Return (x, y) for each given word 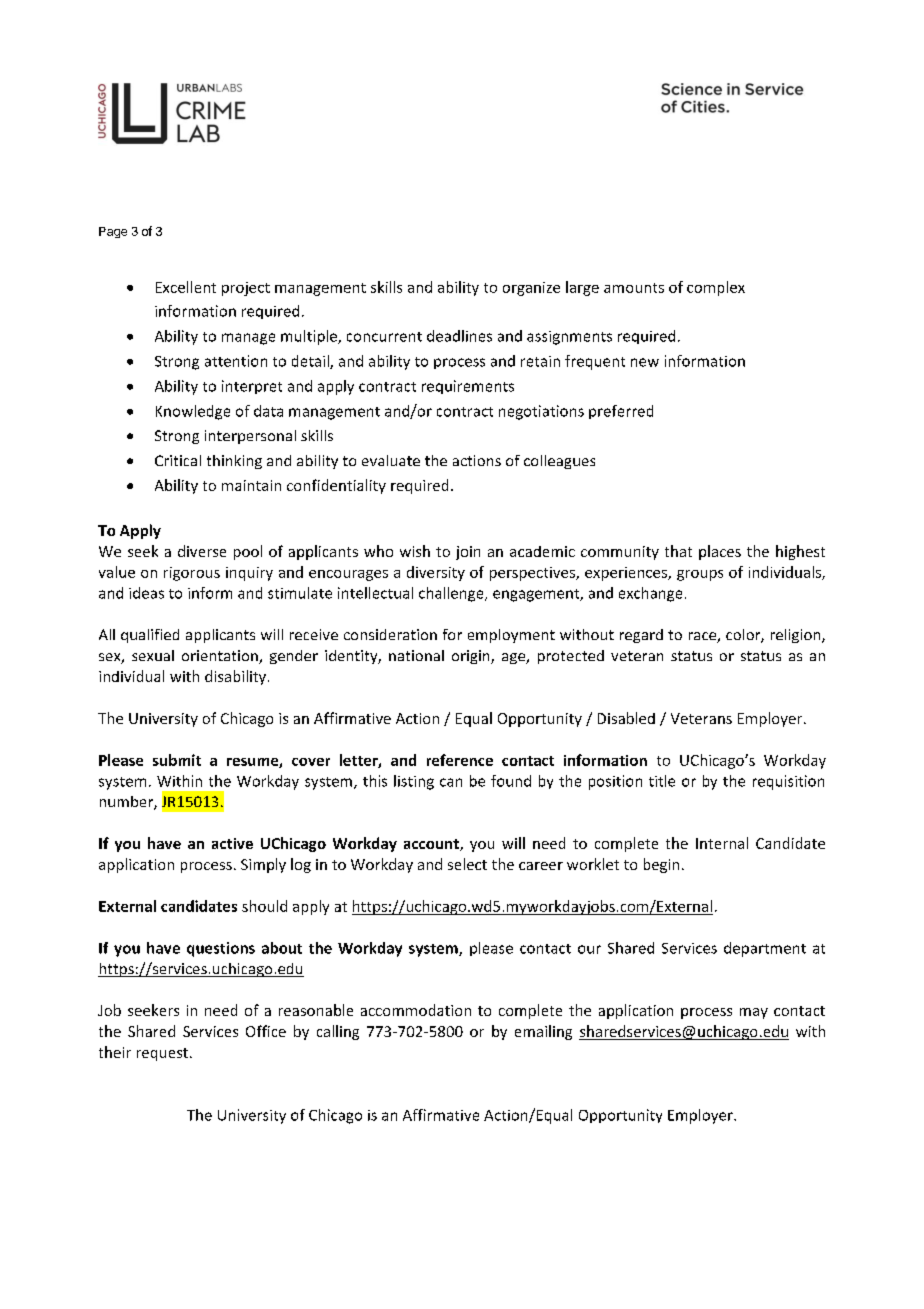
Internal (722, 843)
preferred (621, 412)
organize (531, 289)
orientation (221, 657)
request (164, 1054)
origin (472, 657)
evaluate (391, 460)
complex (716, 288)
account (432, 845)
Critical (178, 460)
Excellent (186, 287)
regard (641, 636)
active (232, 843)
